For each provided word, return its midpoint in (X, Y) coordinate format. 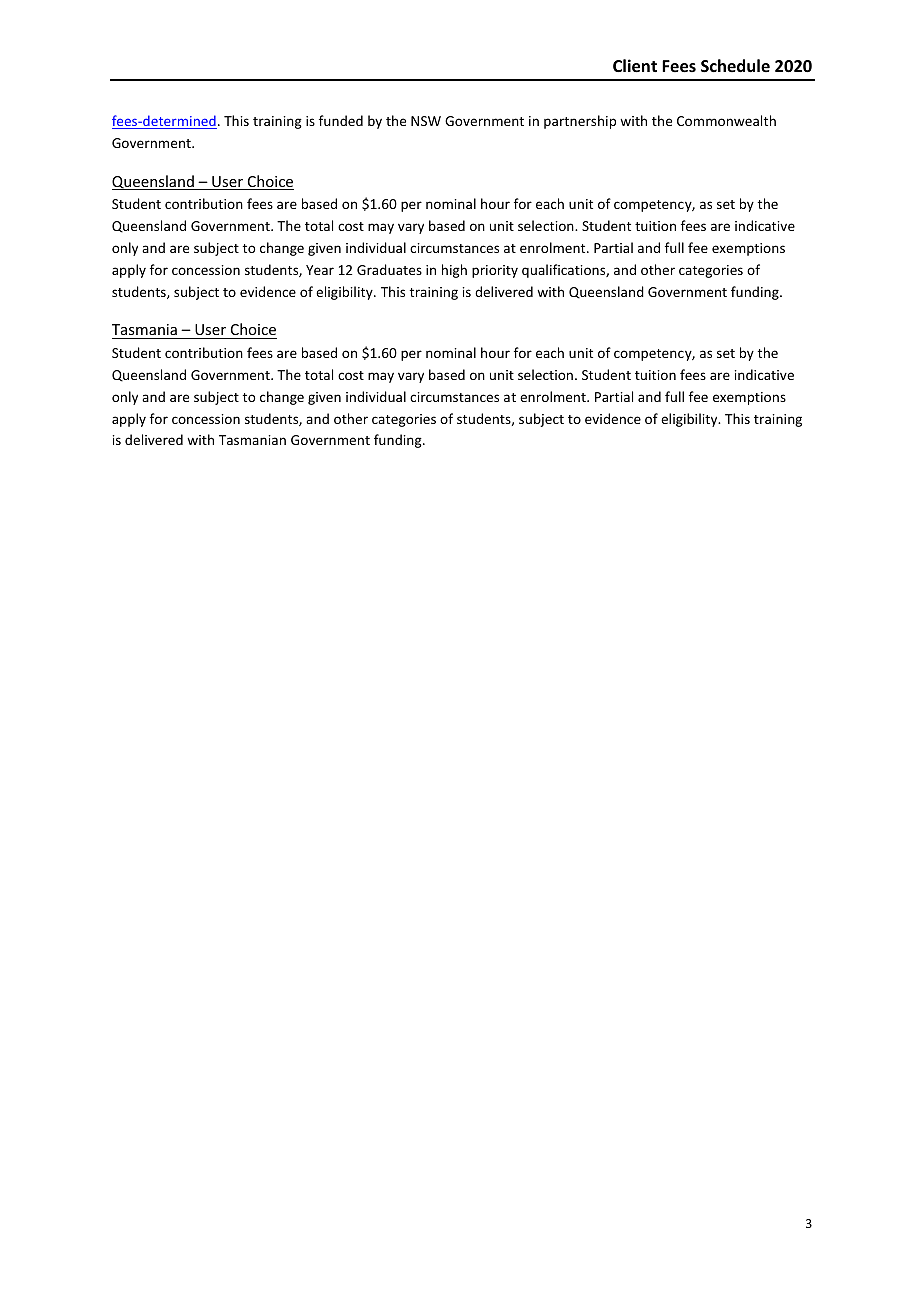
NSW (426, 121)
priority (495, 271)
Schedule (735, 65)
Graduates (389, 269)
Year (320, 270)
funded (341, 120)
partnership (580, 122)
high (454, 271)
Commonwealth (726, 120)
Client (635, 66)
